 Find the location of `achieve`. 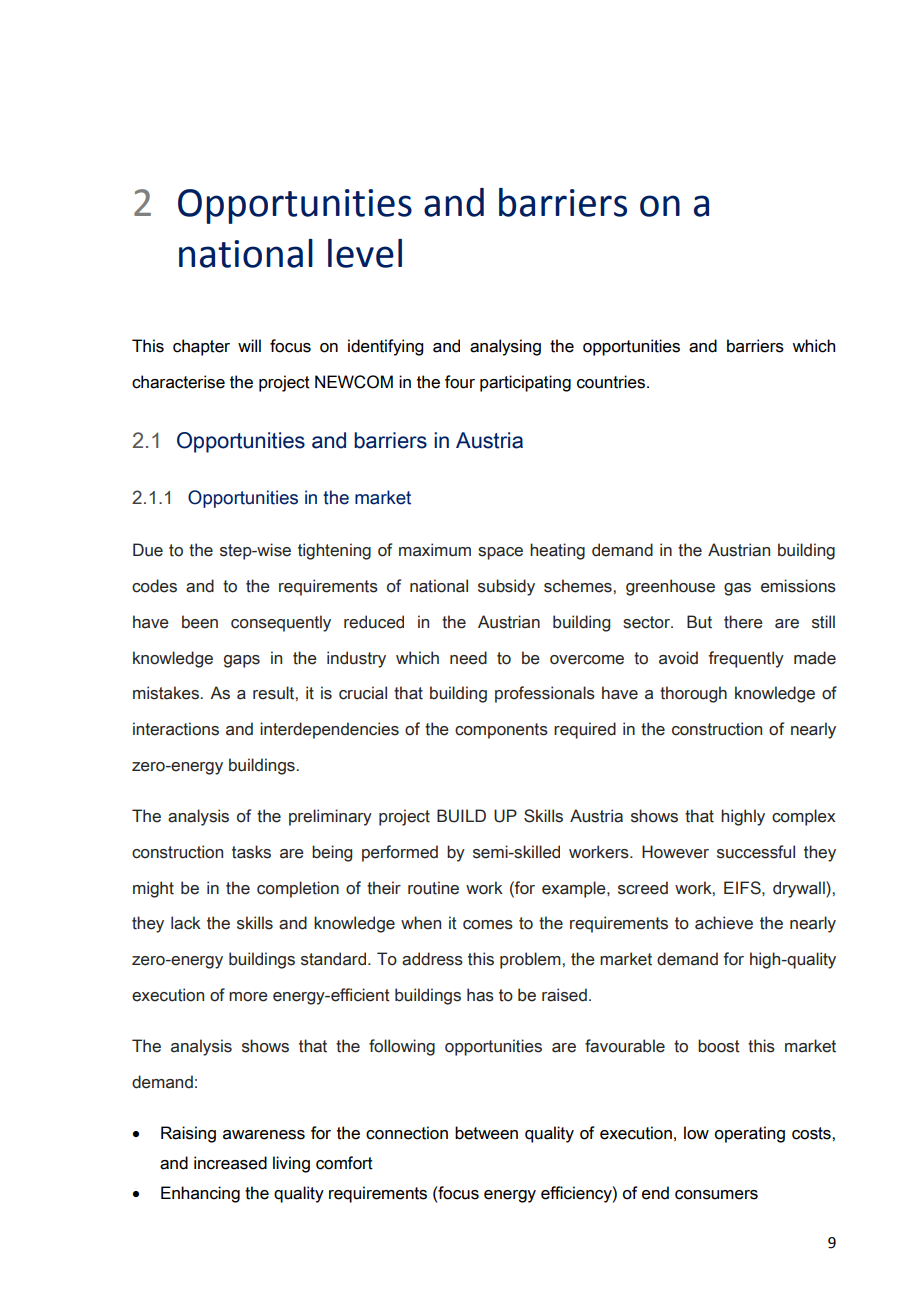

achieve is located at coordinates (724, 923).
